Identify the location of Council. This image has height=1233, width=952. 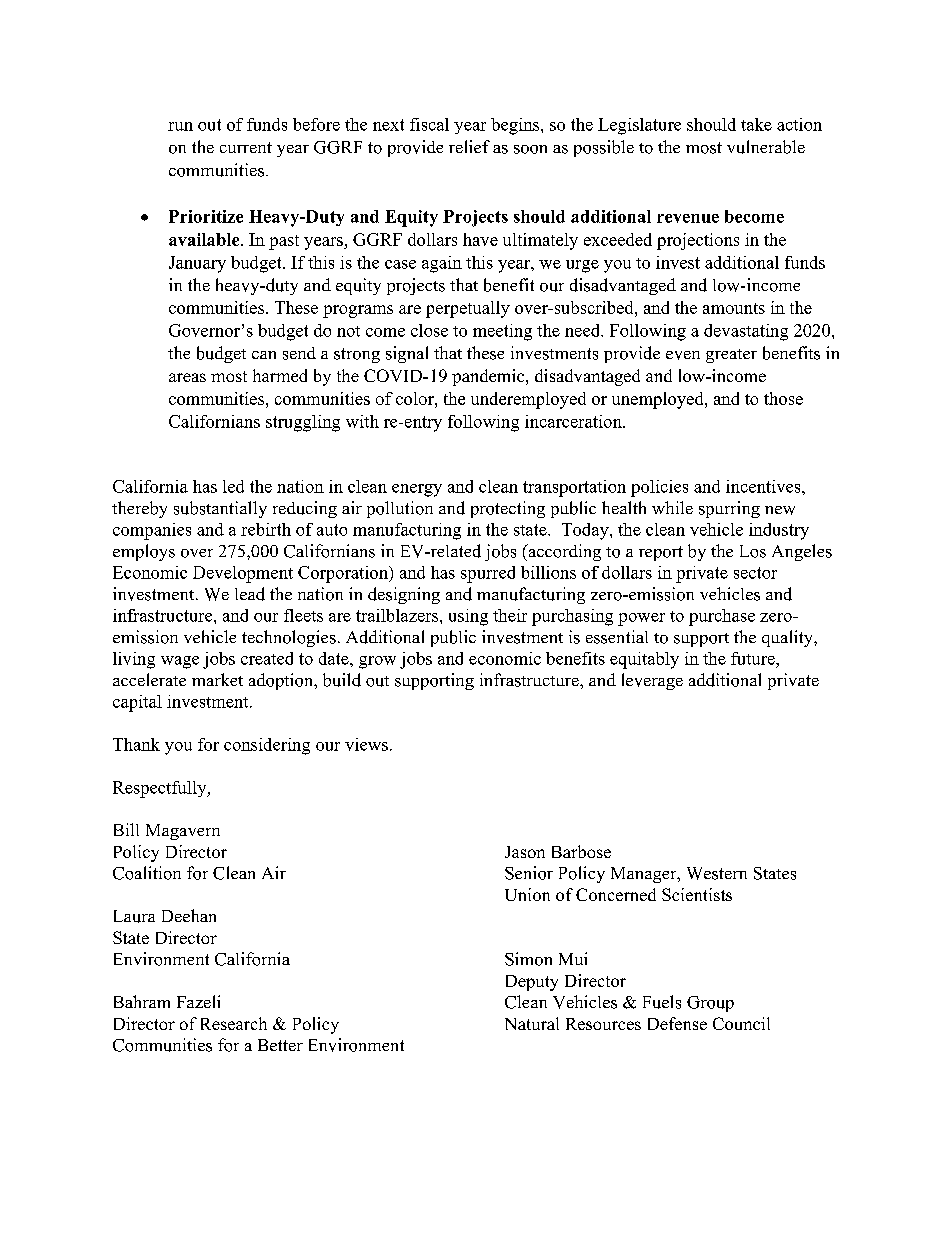
(741, 1023).
